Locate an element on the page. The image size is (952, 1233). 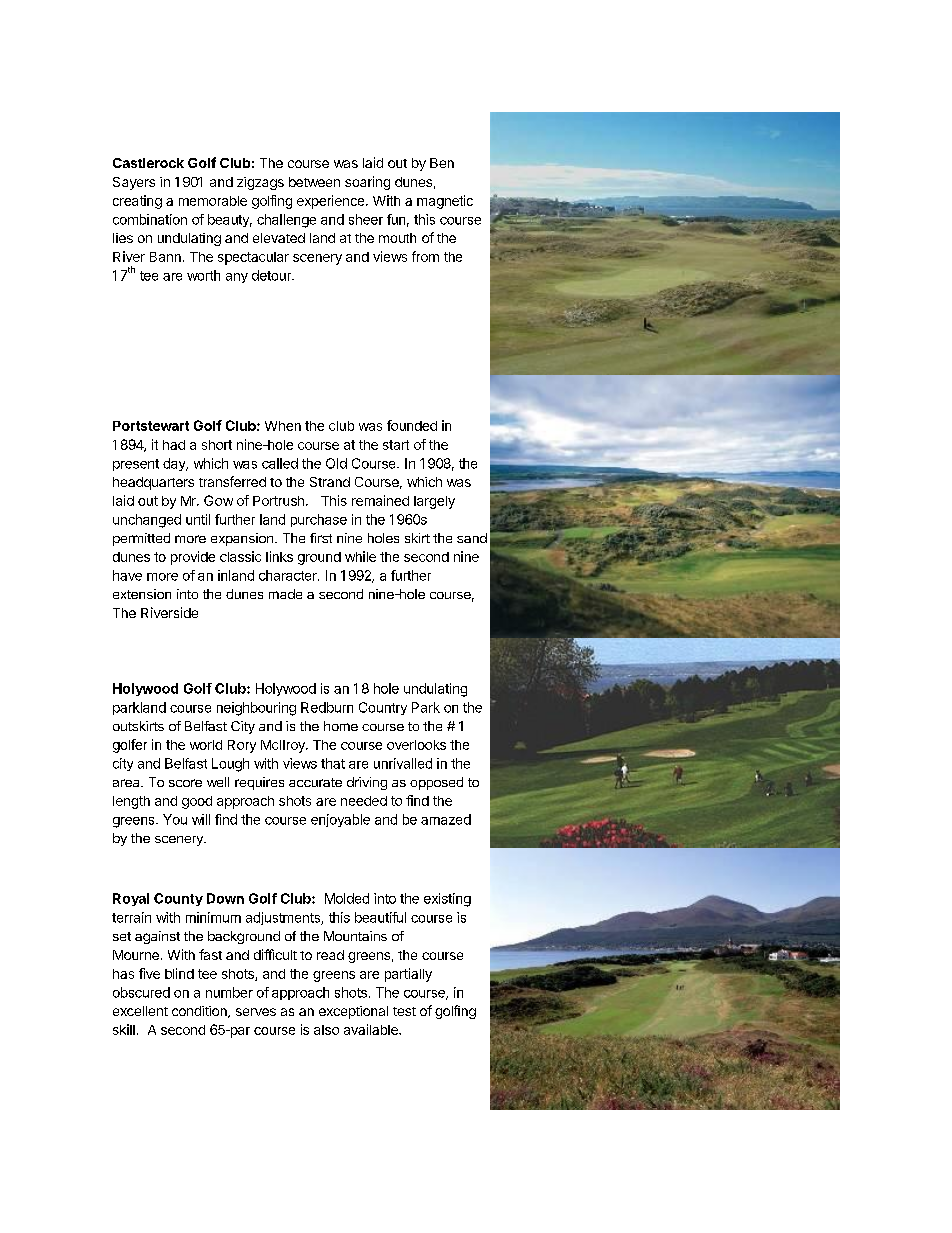
called is located at coordinates (280, 463).
